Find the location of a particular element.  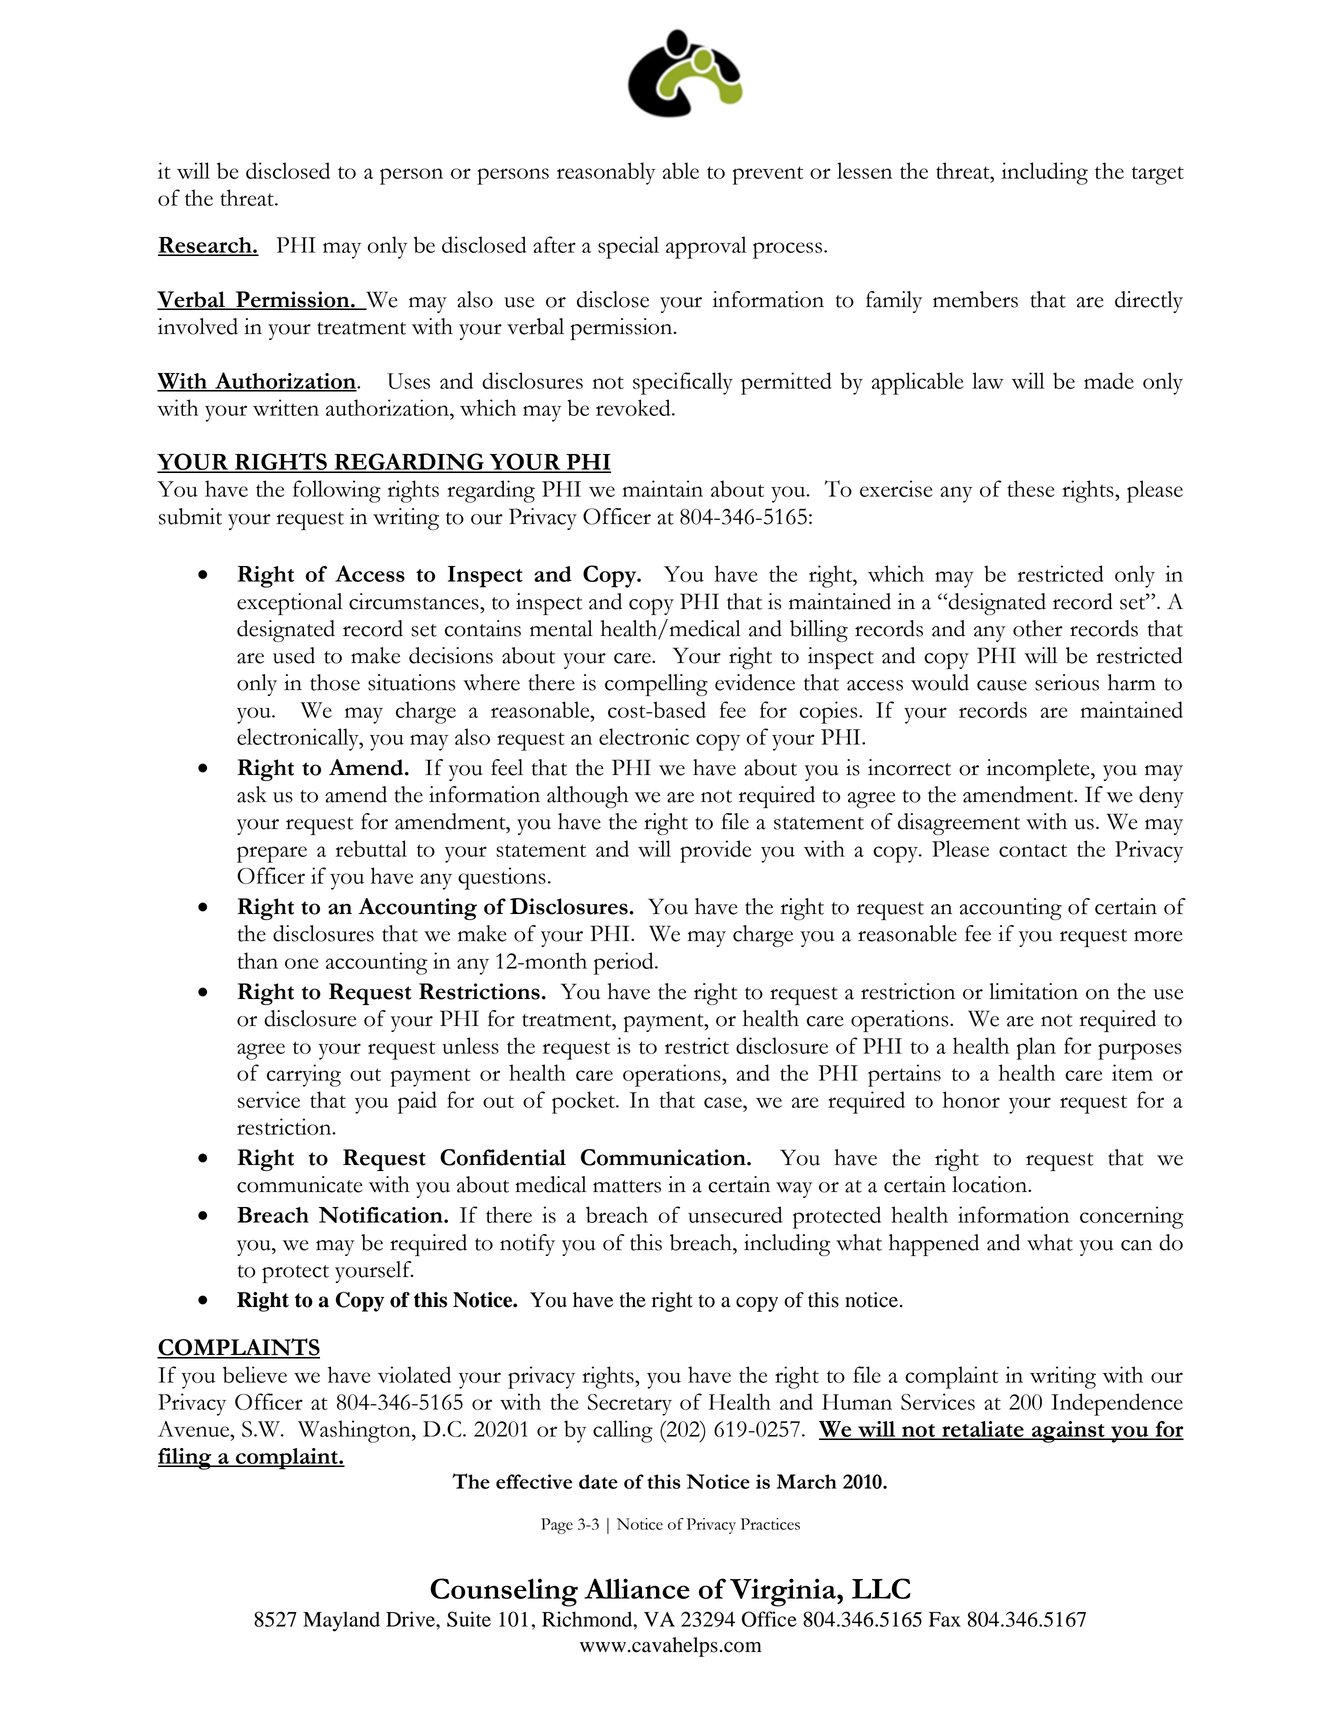

prepare is located at coordinates (272, 854).
